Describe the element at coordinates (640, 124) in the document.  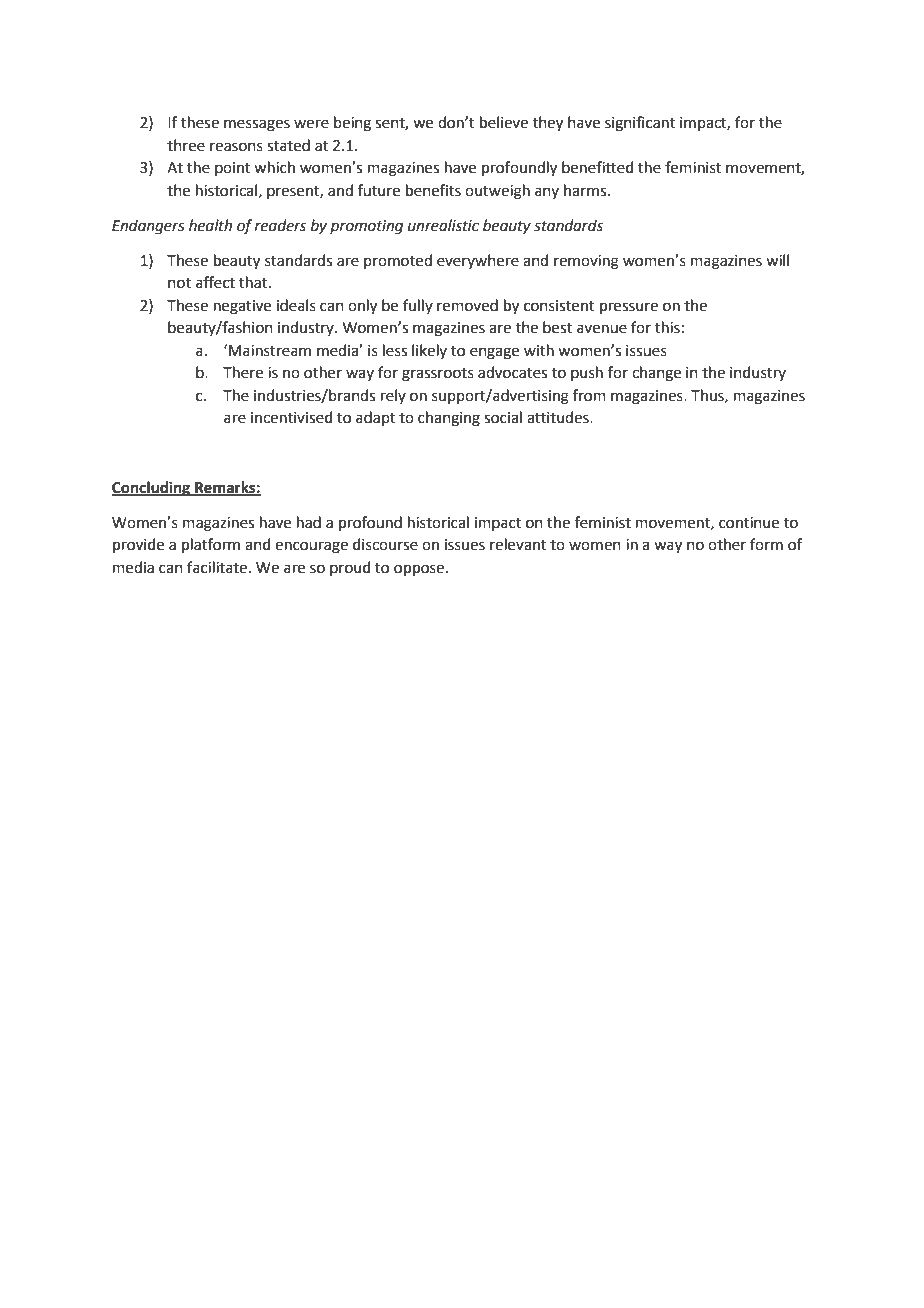
I see `significant` at that location.
